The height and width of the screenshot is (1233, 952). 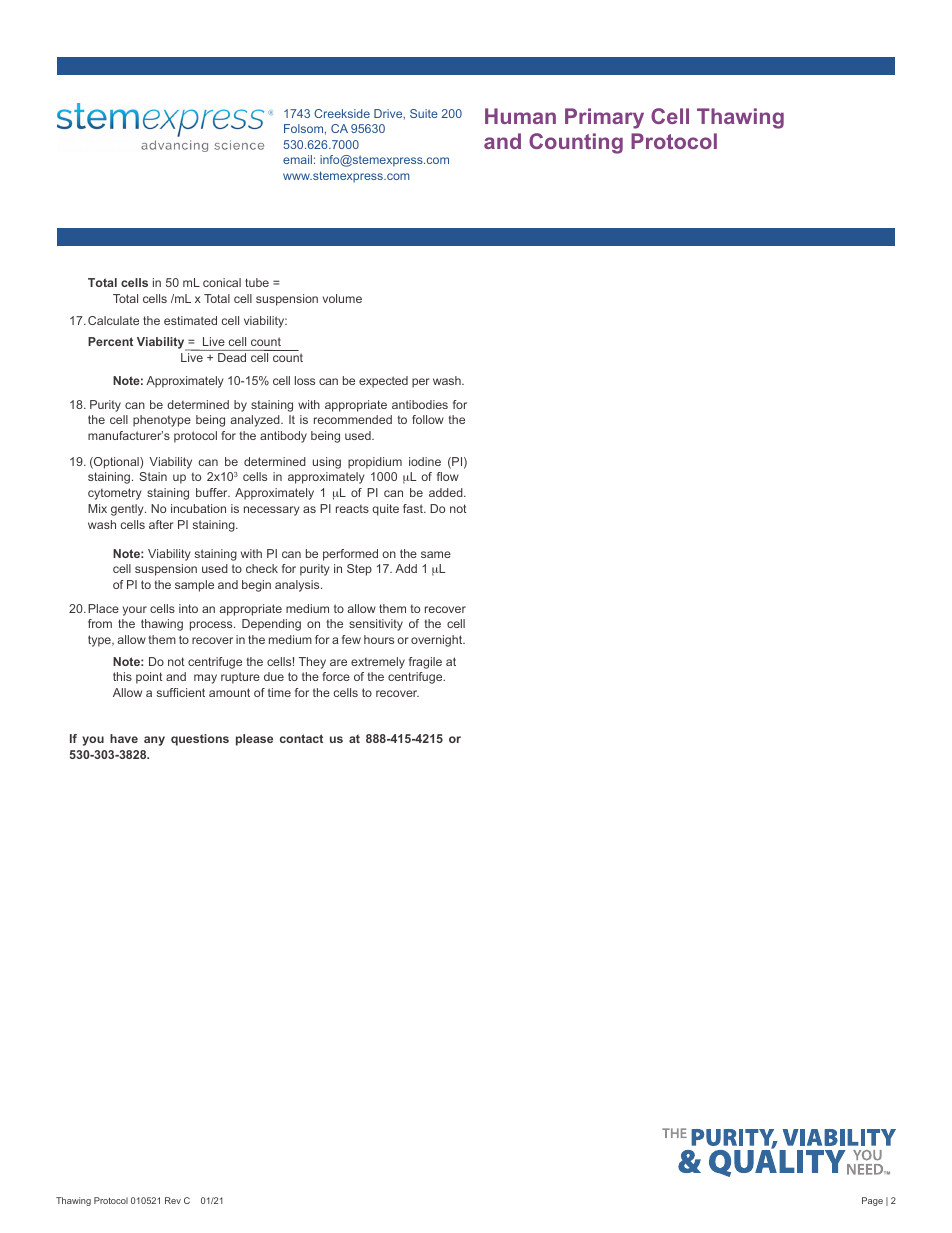 What do you see at coordinates (194, 586) in the screenshot?
I see `sample` at bounding box center [194, 586].
